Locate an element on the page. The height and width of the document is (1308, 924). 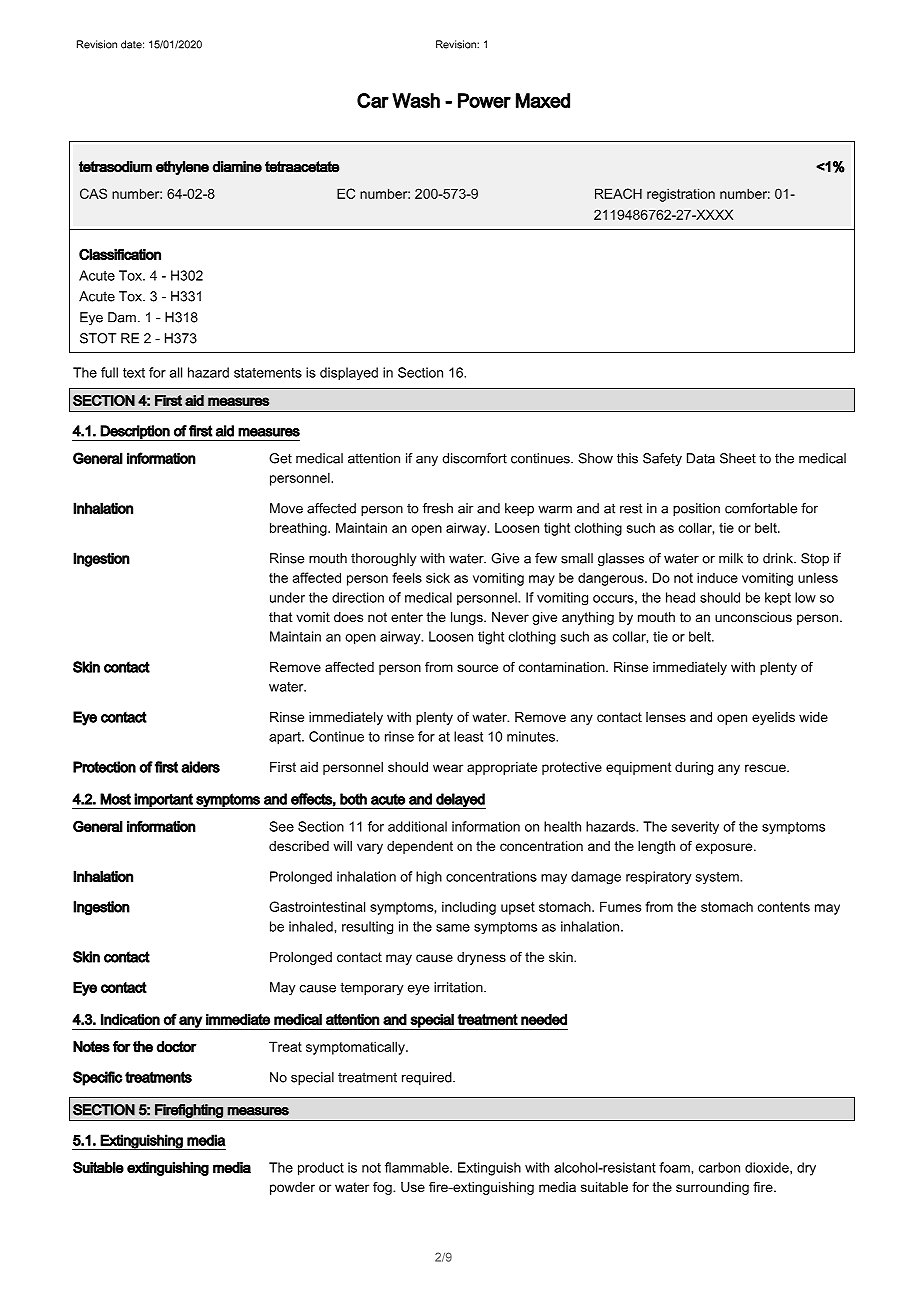
powder is located at coordinates (292, 1188).
